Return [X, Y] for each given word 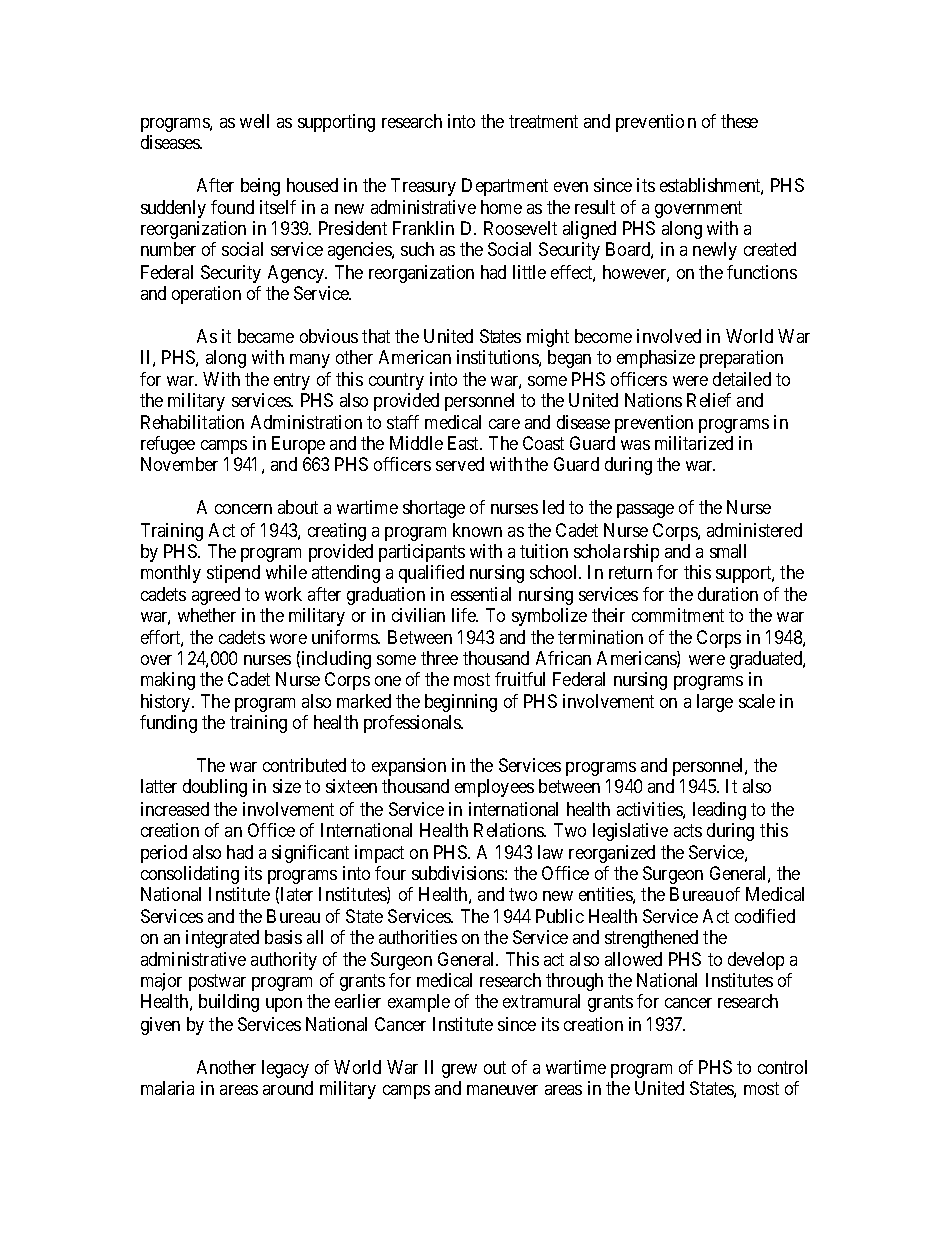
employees [494, 788]
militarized [694, 443]
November [179, 464]
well [254, 121]
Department [505, 187]
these [739, 121]
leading [719, 811]
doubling [215, 788]
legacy [285, 1069]
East [465, 443]
